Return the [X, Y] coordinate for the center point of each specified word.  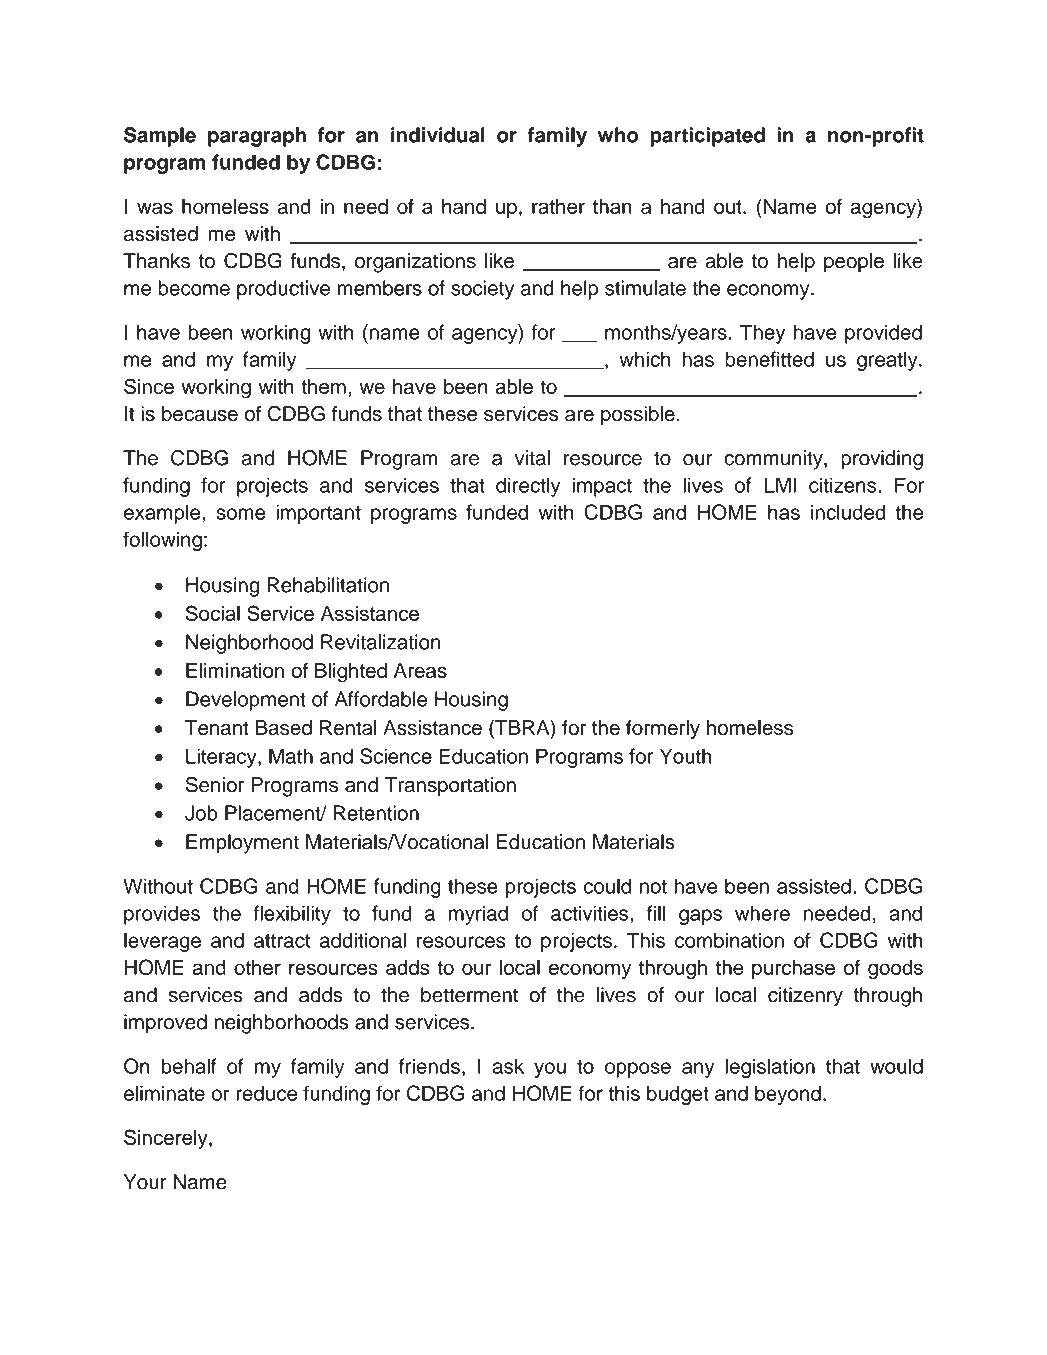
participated [707, 137]
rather [558, 206]
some [241, 514]
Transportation [450, 787]
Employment [242, 844]
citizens [844, 485]
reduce [266, 1093]
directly [528, 487]
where [762, 913]
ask [508, 1066]
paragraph [257, 137]
